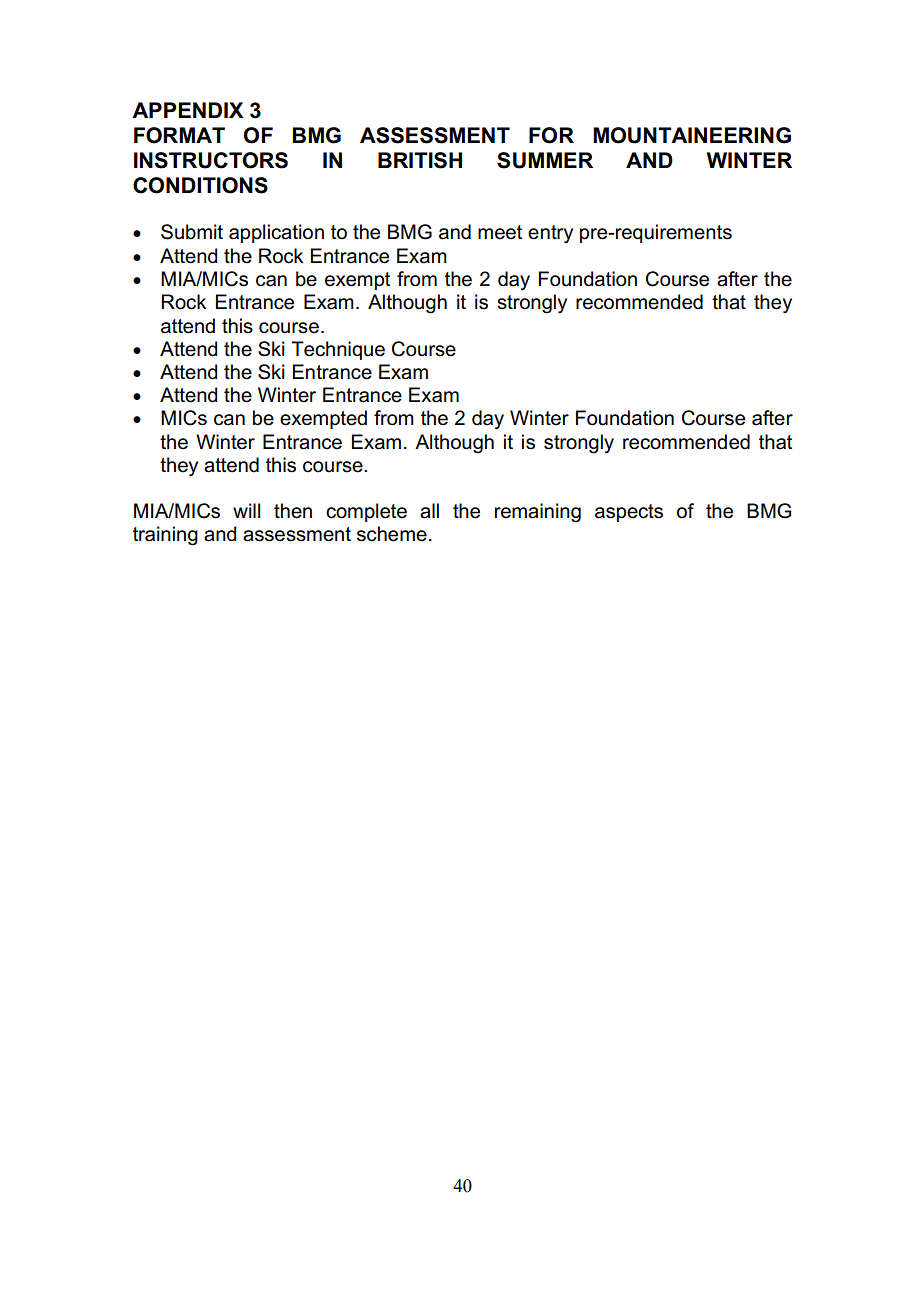 The image size is (924, 1308). What do you see at coordinates (429, 511) in the image?
I see `all` at bounding box center [429, 511].
